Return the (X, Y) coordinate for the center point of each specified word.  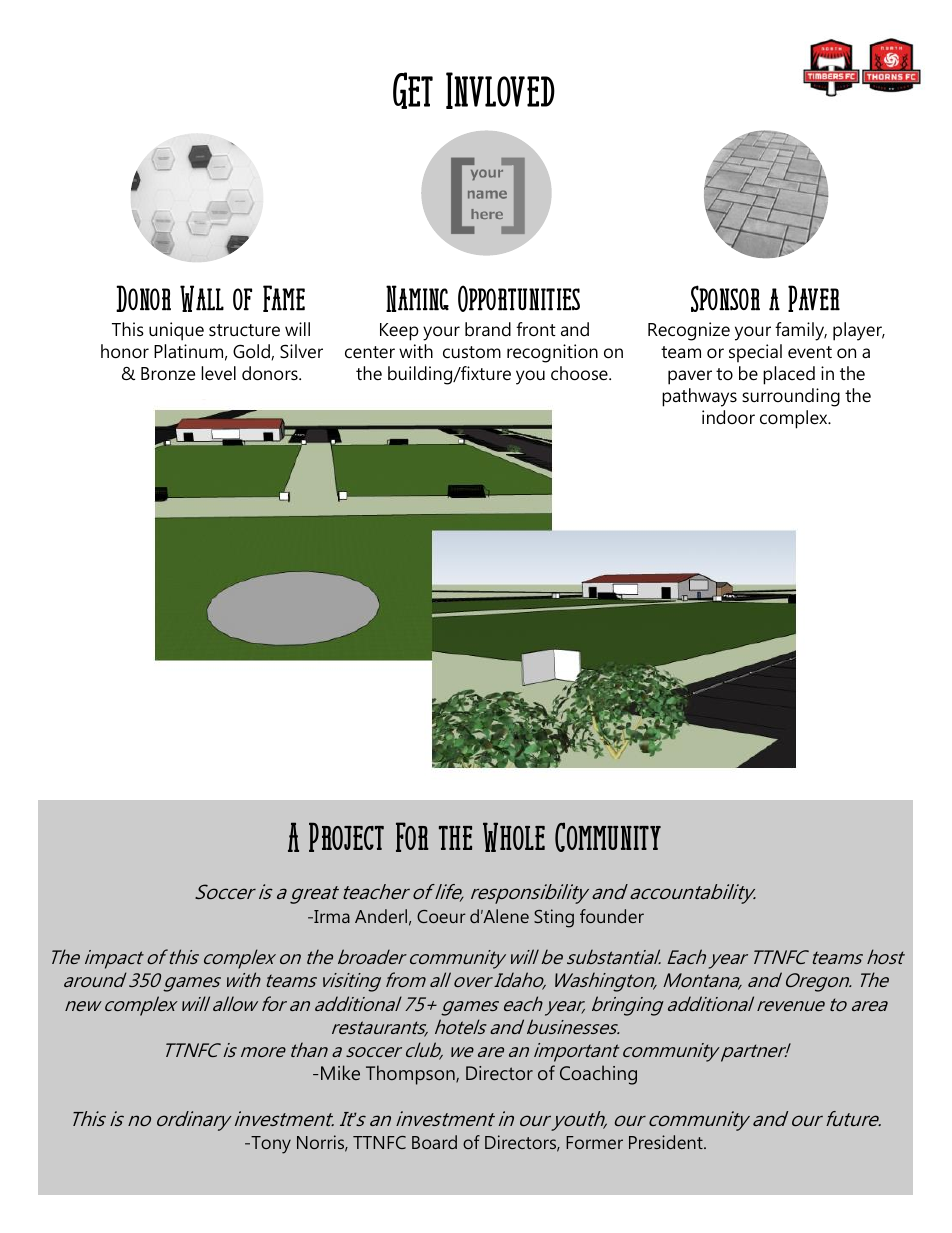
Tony (270, 1145)
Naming (417, 298)
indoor (728, 417)
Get (413, 90)
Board (434, 1142)
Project (346, 837)
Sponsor (725, 298)
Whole (514, 837)
